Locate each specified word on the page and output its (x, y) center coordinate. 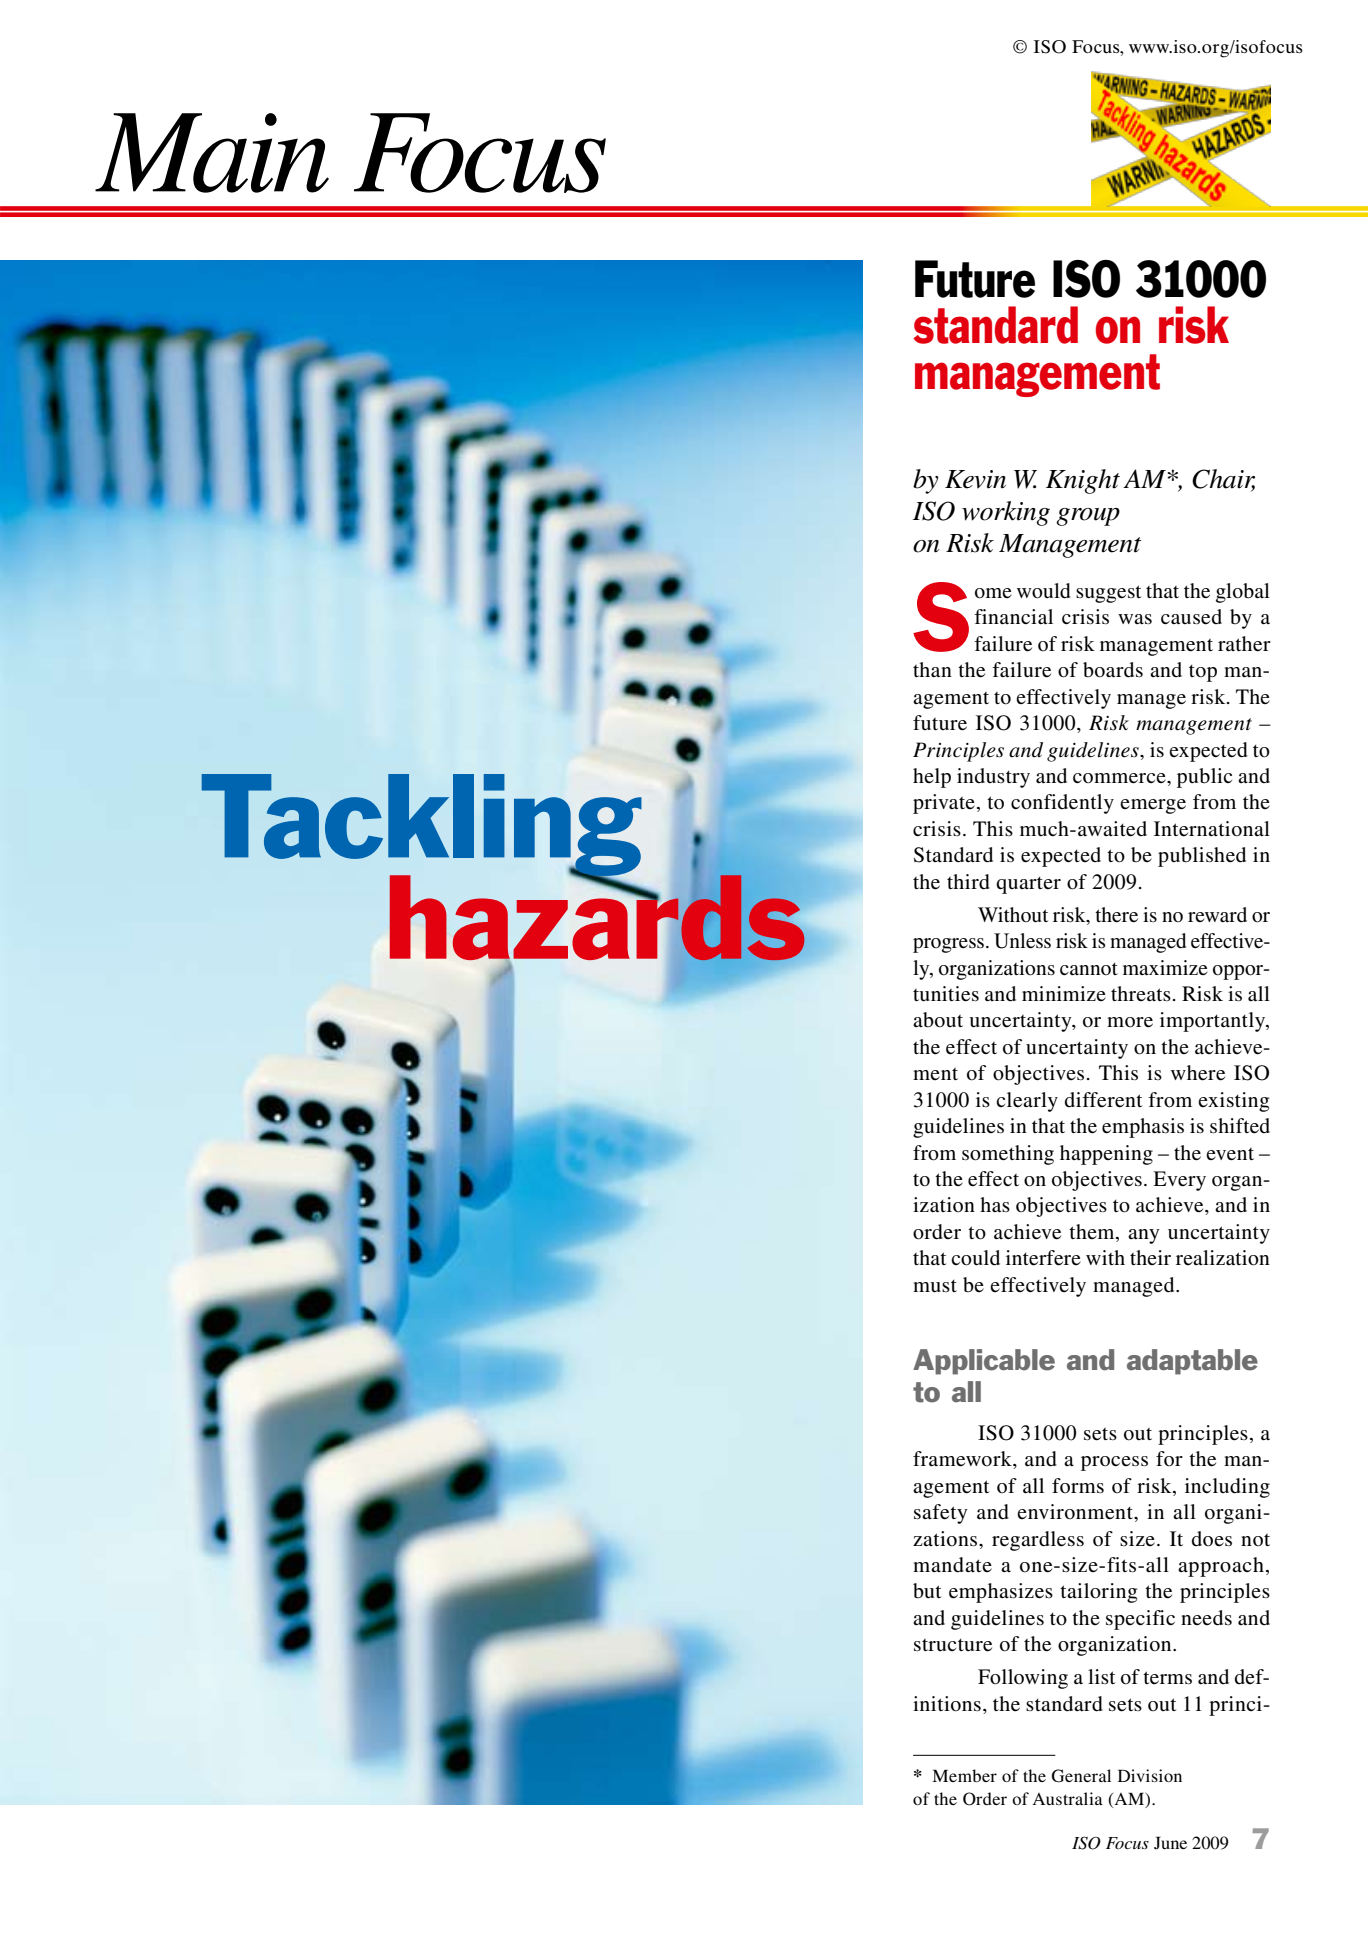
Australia (1068, 1798)
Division (1150, 1775)
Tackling (422, 826)
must (935, 1286)
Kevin (975, 479)
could (975, 1258)
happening (1106, 1155)
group (1088, 517)
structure (953, 1645)
